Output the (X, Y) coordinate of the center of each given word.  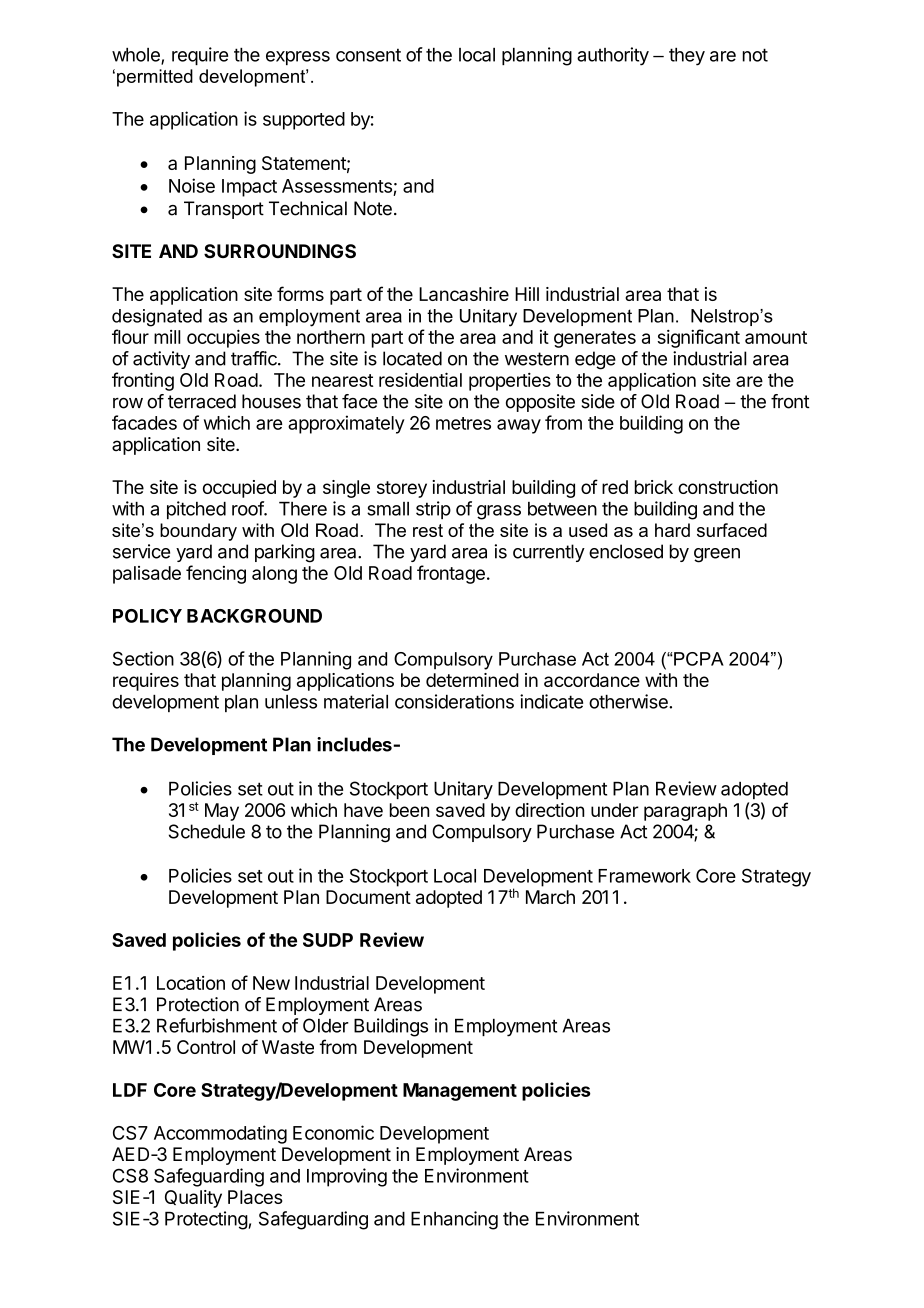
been (410, 810)
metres (463, 423)
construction (728, 487)
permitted (155, 78)
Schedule (207, 831)
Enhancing (454, 1220)
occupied (239, 489)
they (687, 57)
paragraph (685, 812)
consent (368, 55)
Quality (193, 1199)
